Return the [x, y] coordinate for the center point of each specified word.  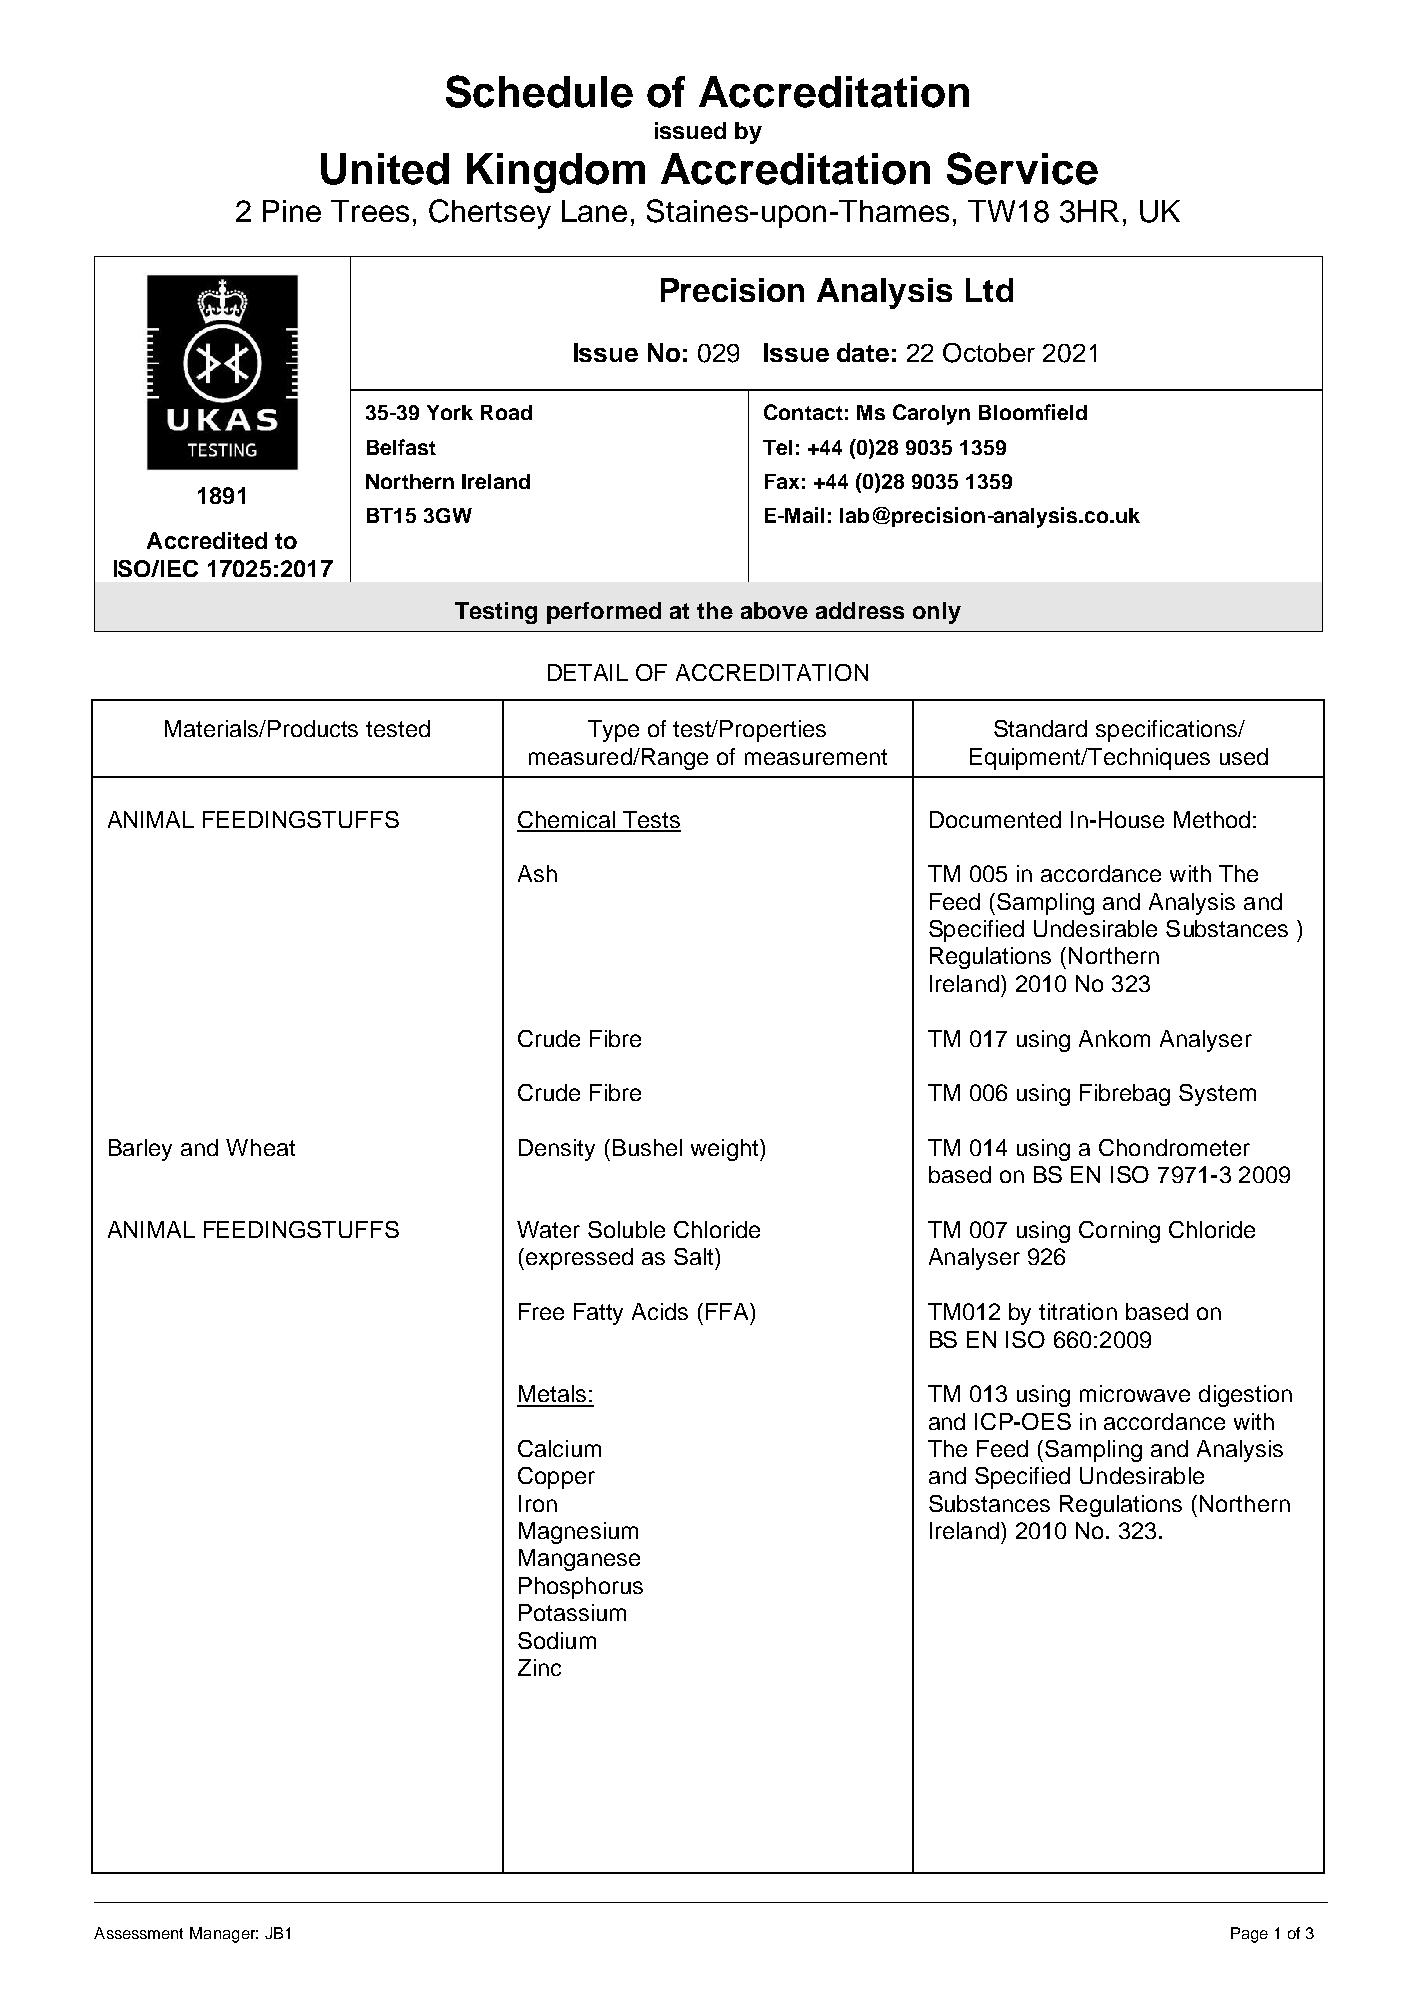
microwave [1135, 1393]
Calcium [559, 1448]
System [1217, 1095]
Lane [594, 211]
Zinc [539, 1667]
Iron [538, 1503]
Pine [292, 211]
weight [726, 1150]
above [774, 610]
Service [1022, 168]
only [937, 613]
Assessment [138, 1933]
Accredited [207, 540]
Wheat [260, 1147]
